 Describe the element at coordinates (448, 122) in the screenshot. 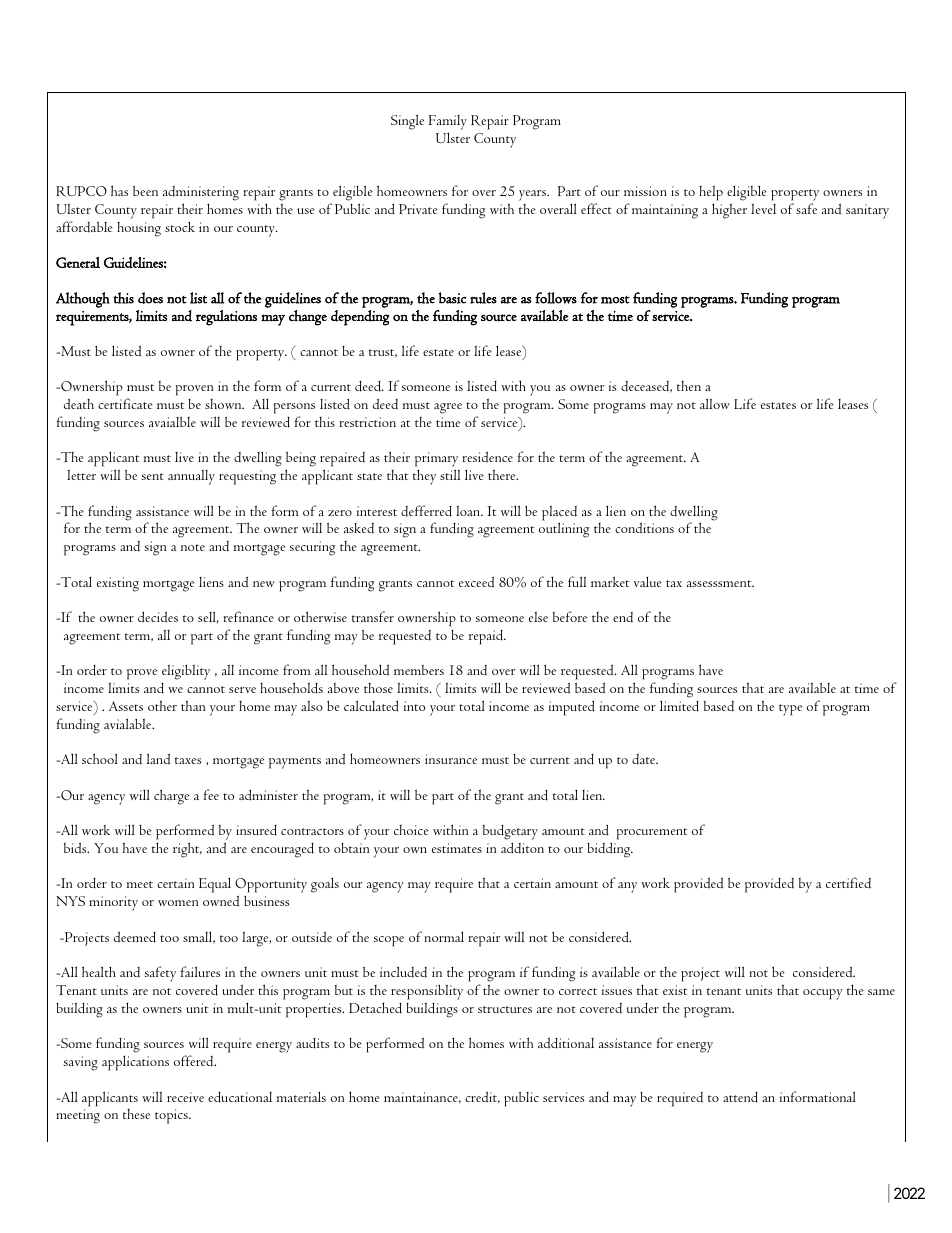

I see `Family` at that location.
